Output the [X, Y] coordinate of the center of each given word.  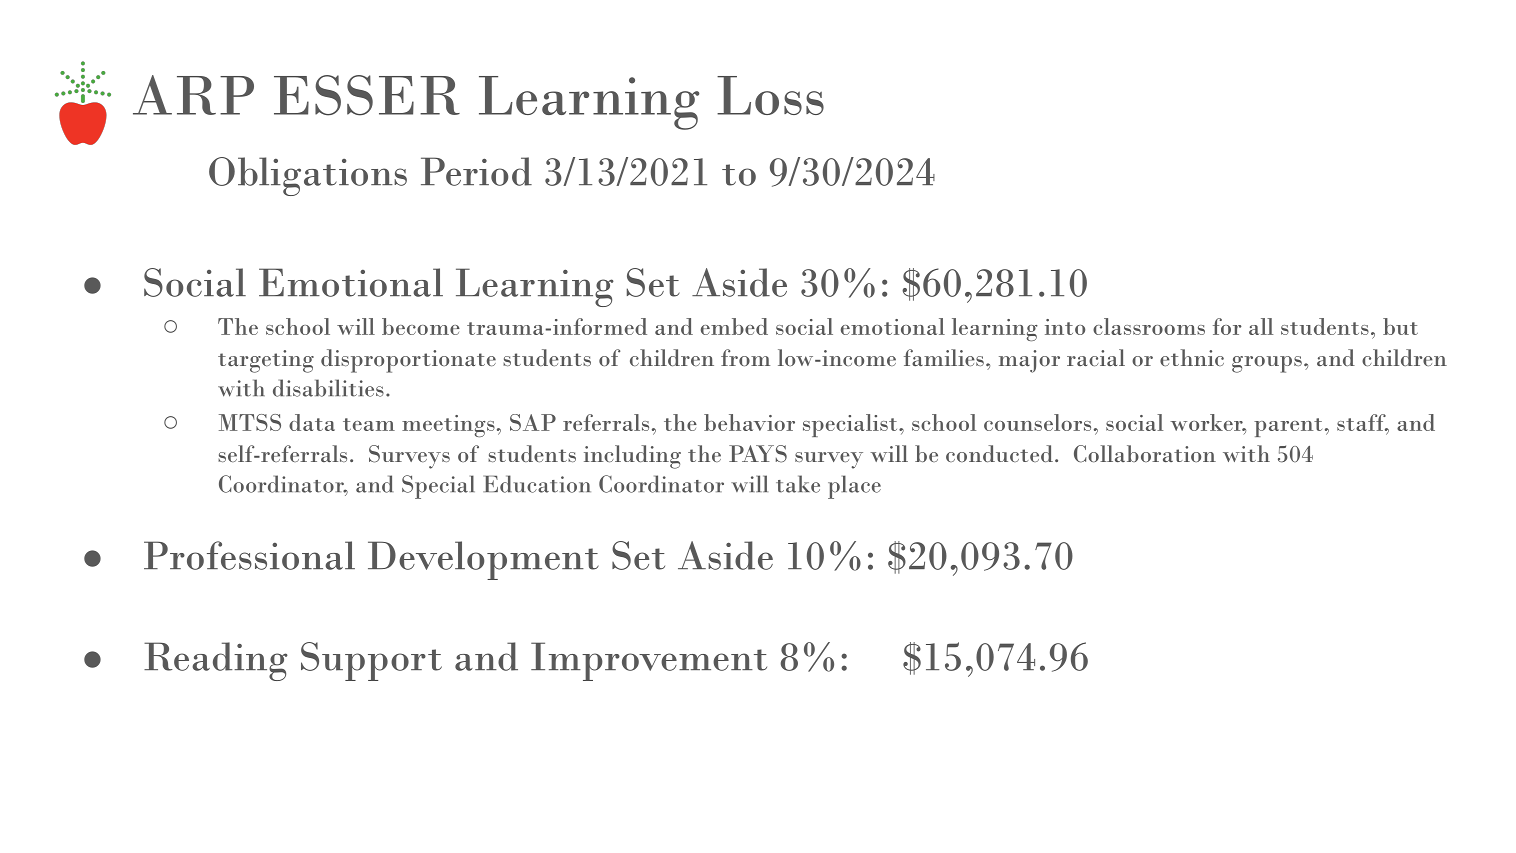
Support [371, 661]
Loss [770, 95]
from [745, 357]
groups [1267, 364]
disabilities [328, 388]
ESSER [367, 95]
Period [476, 171]
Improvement [649, 661]
